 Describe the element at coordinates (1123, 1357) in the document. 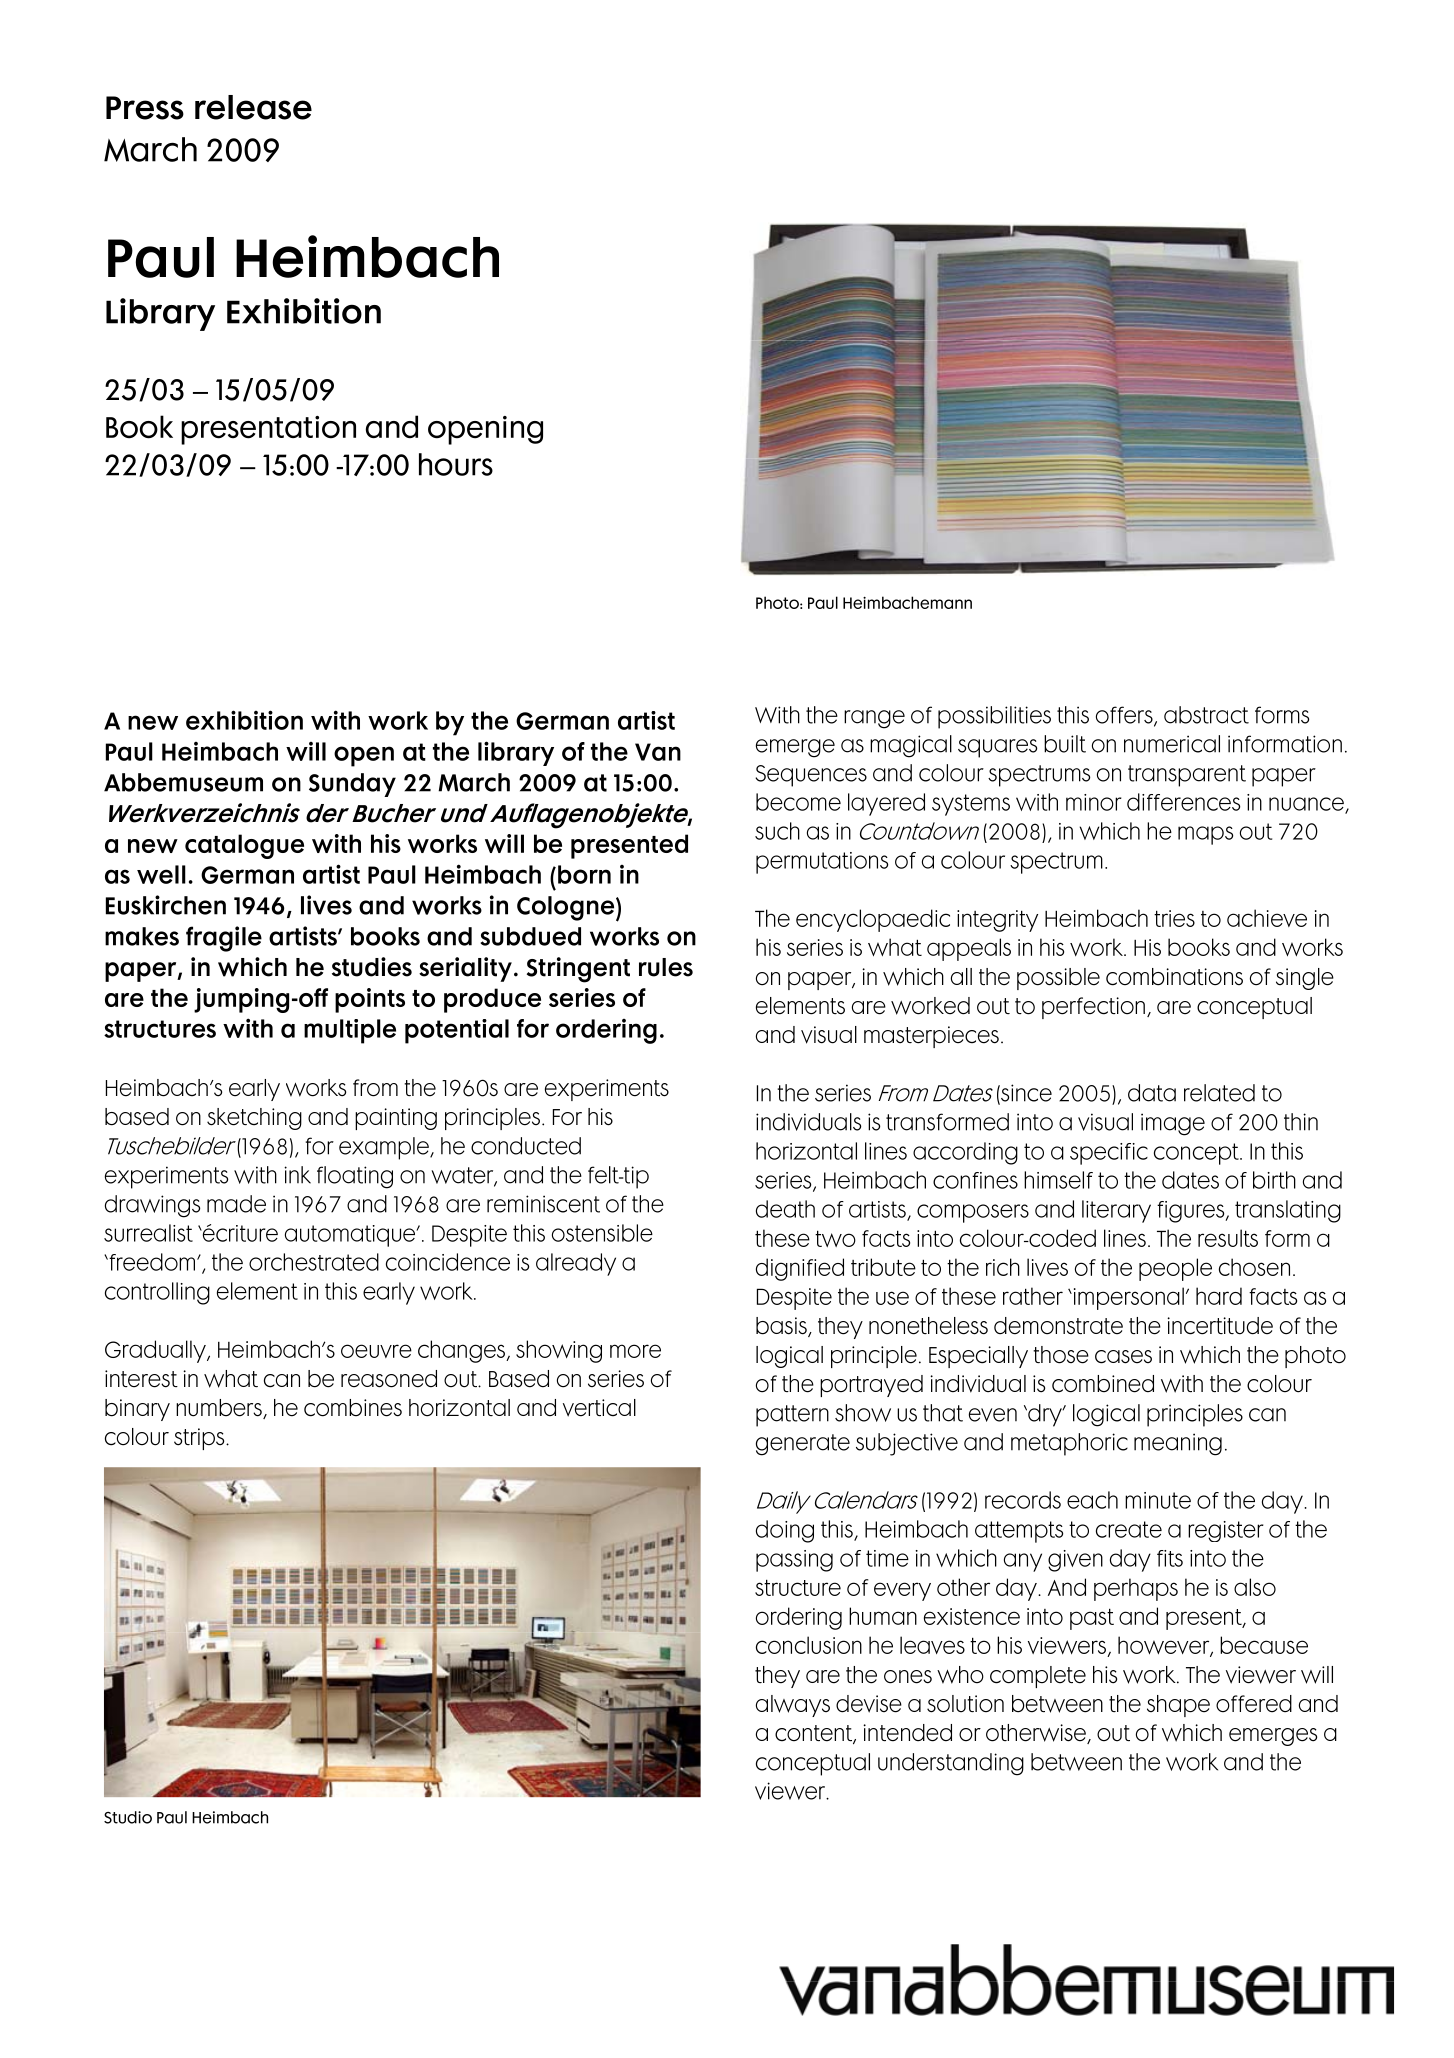

I see `cases` at that location.
